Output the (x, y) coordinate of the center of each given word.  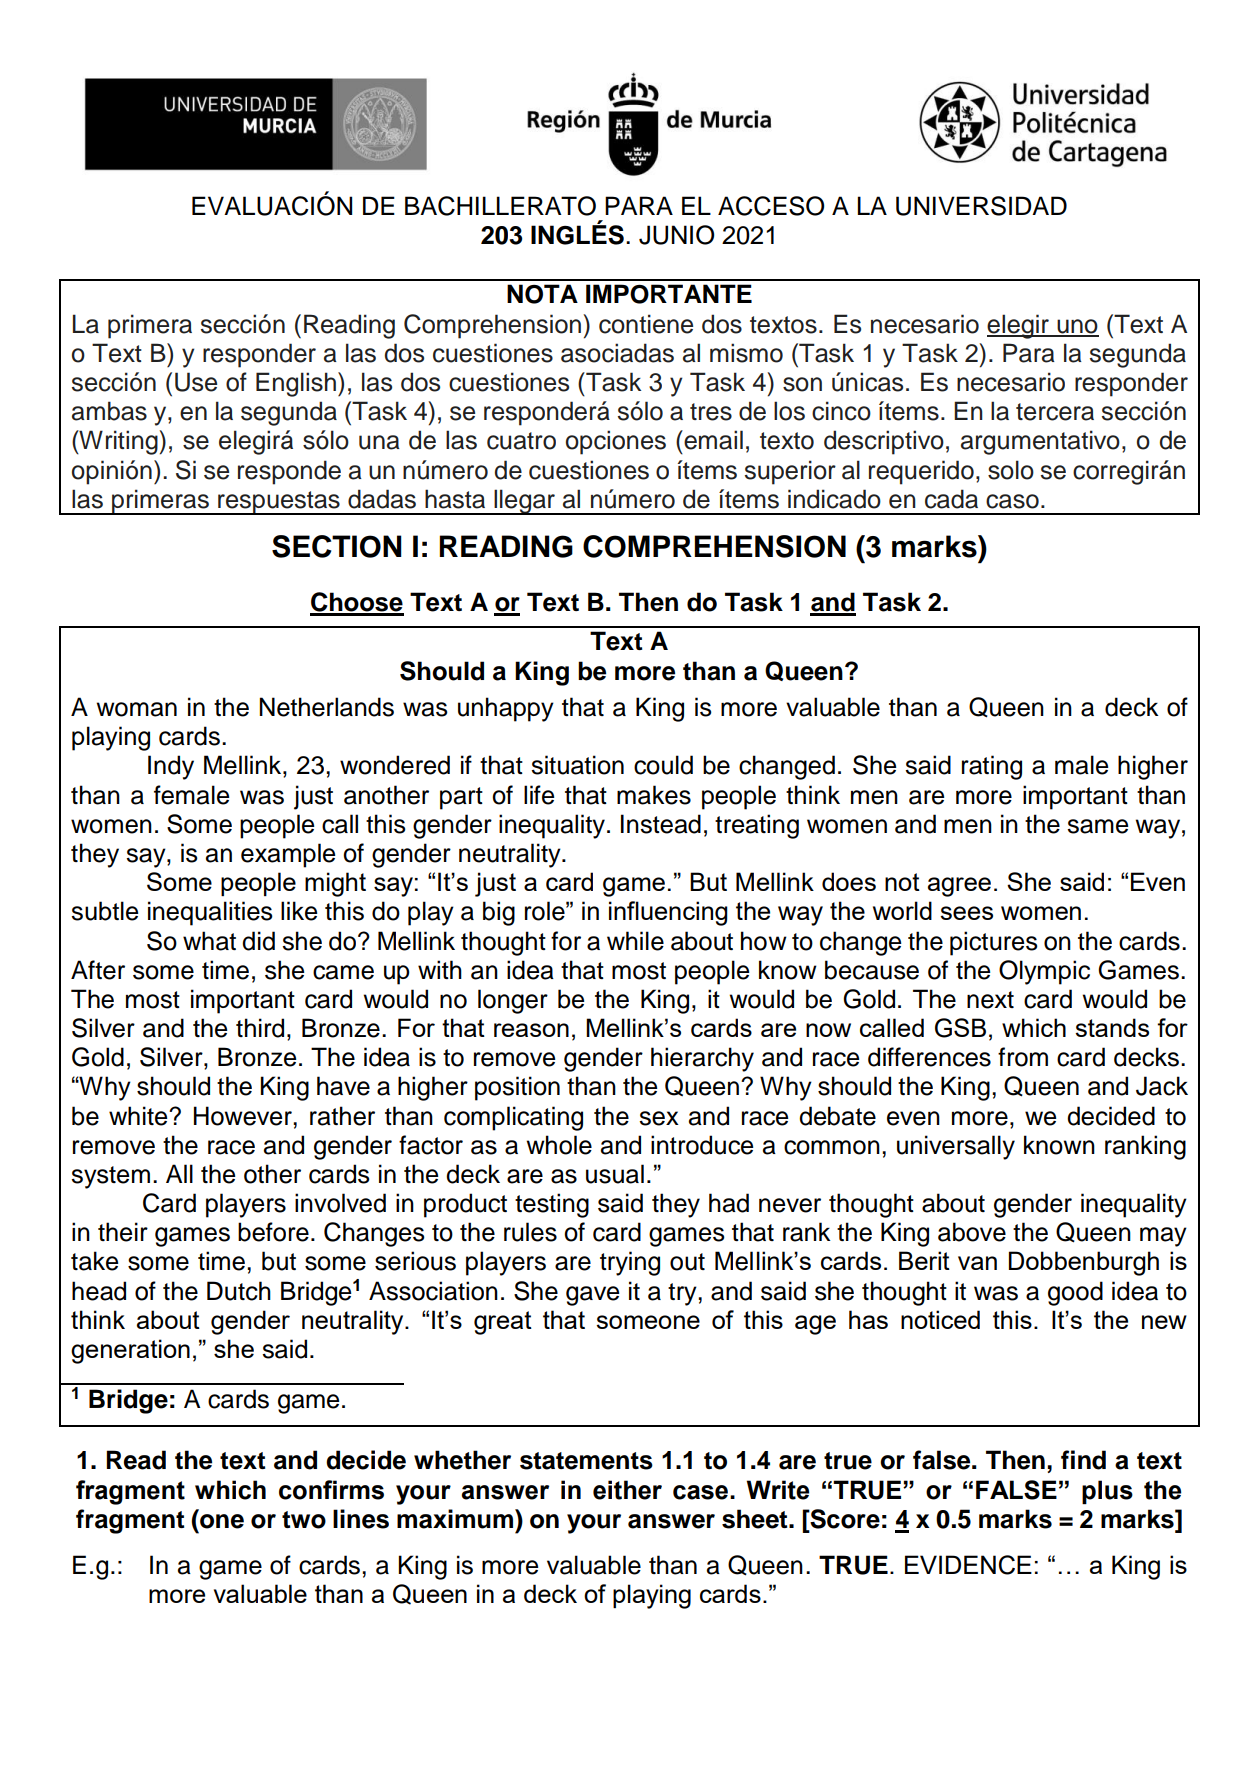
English (296, 384)
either (627, 1490)
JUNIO (676, 235)
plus (1107, 1492)
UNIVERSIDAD (981, 206)
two (304, 1520)
